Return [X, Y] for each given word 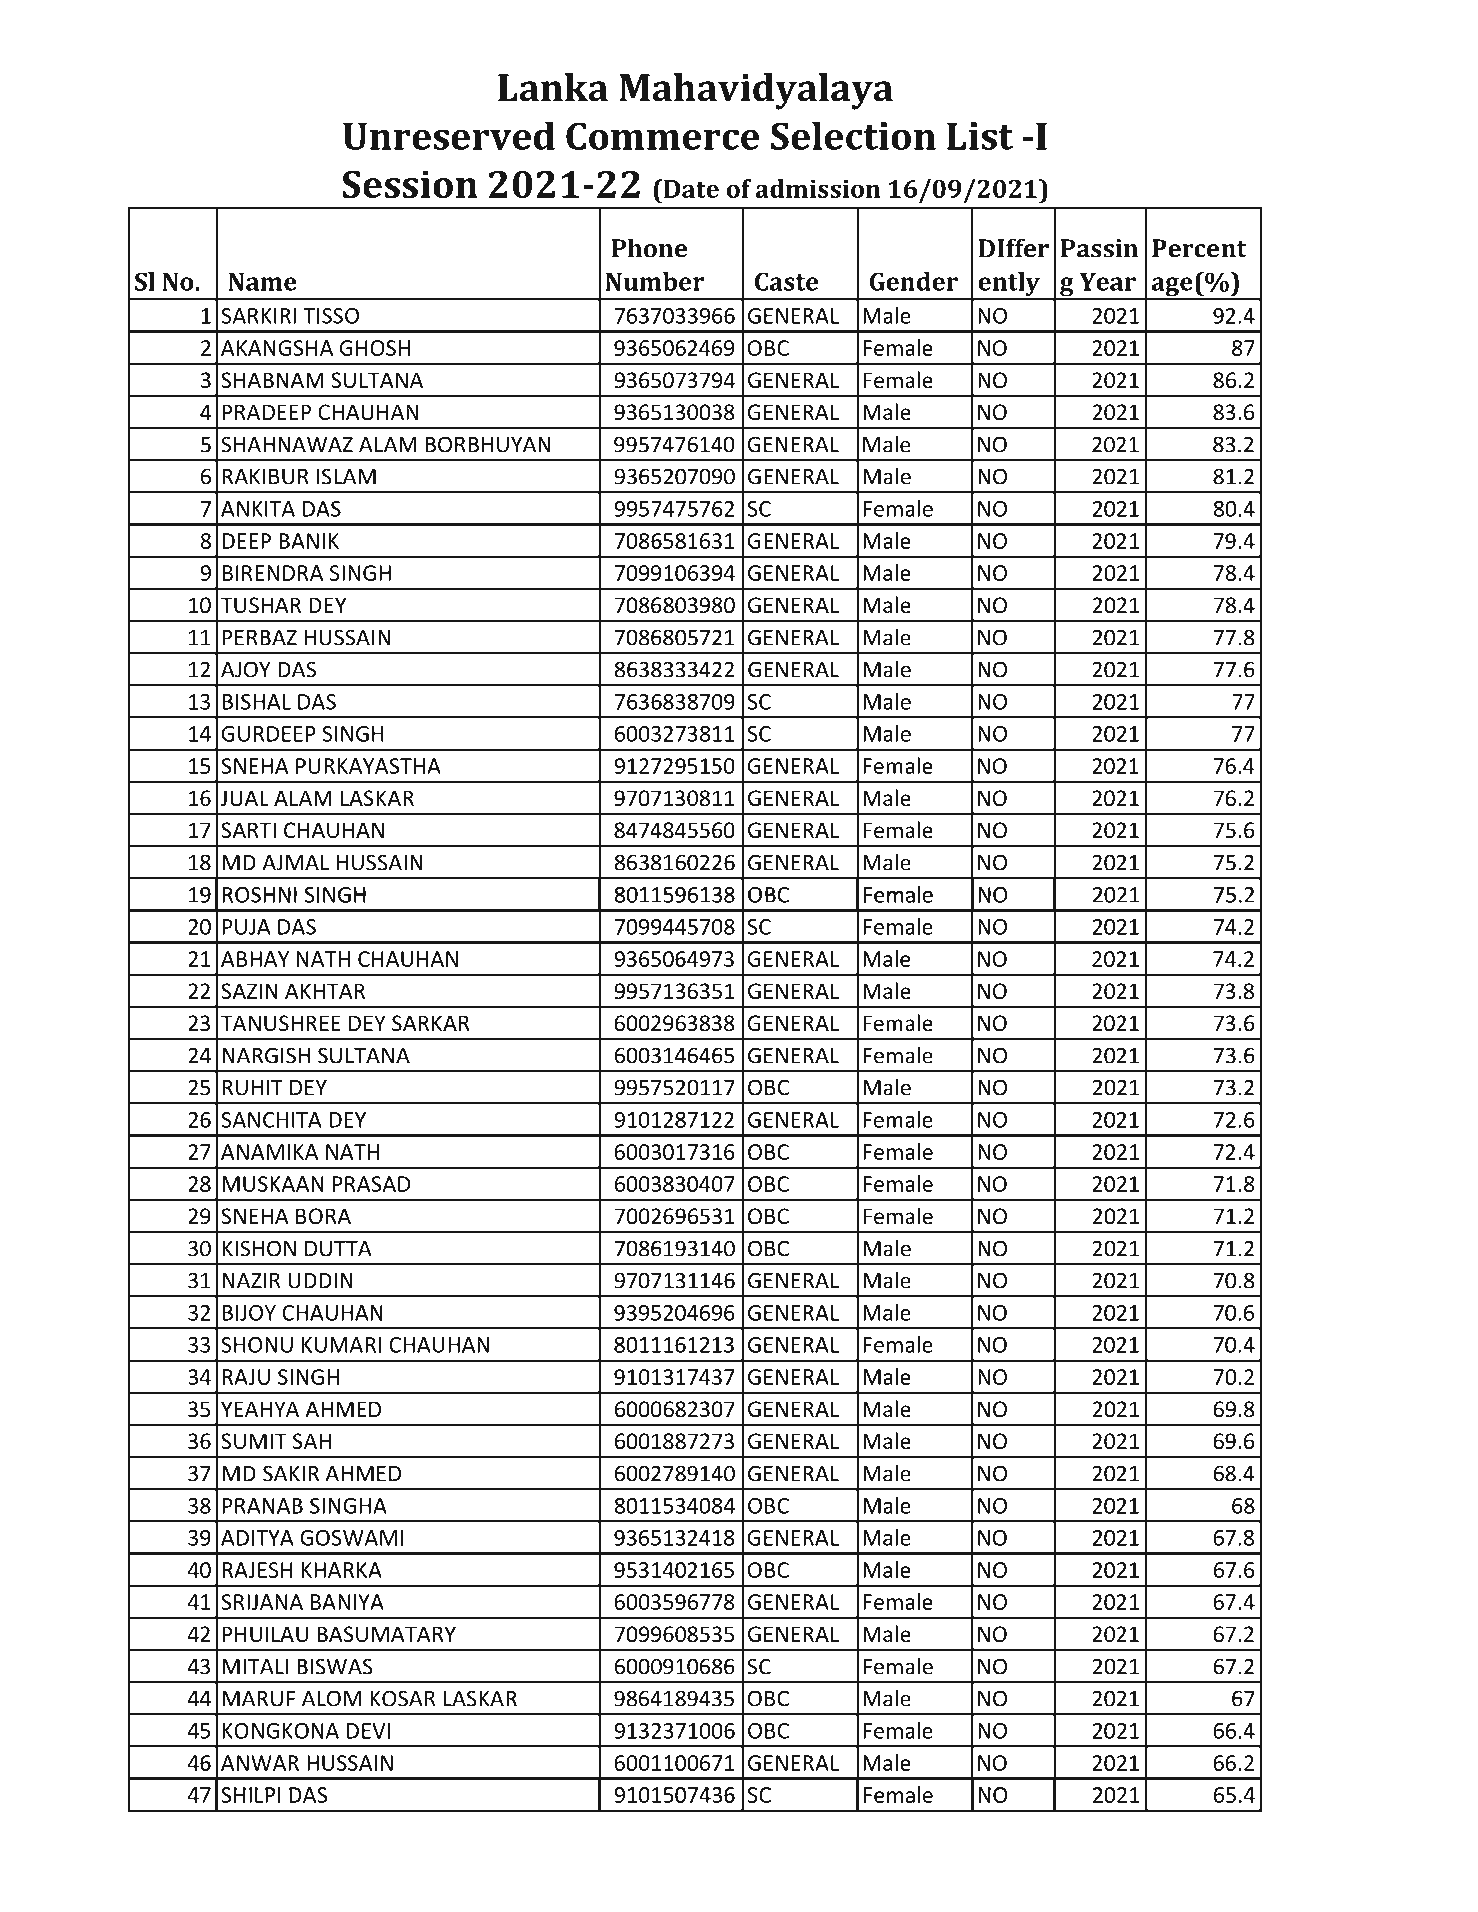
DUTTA [338, 1249]
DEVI [368, 1731]
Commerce [663, 136]
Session [410, 184]
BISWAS [335, 1666]
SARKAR [431, 1023]
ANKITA [258, 509]
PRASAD [371, 1184]
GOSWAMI [351, 1538]
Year [1108, 281]
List [980, 136]
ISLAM [346, 476]
